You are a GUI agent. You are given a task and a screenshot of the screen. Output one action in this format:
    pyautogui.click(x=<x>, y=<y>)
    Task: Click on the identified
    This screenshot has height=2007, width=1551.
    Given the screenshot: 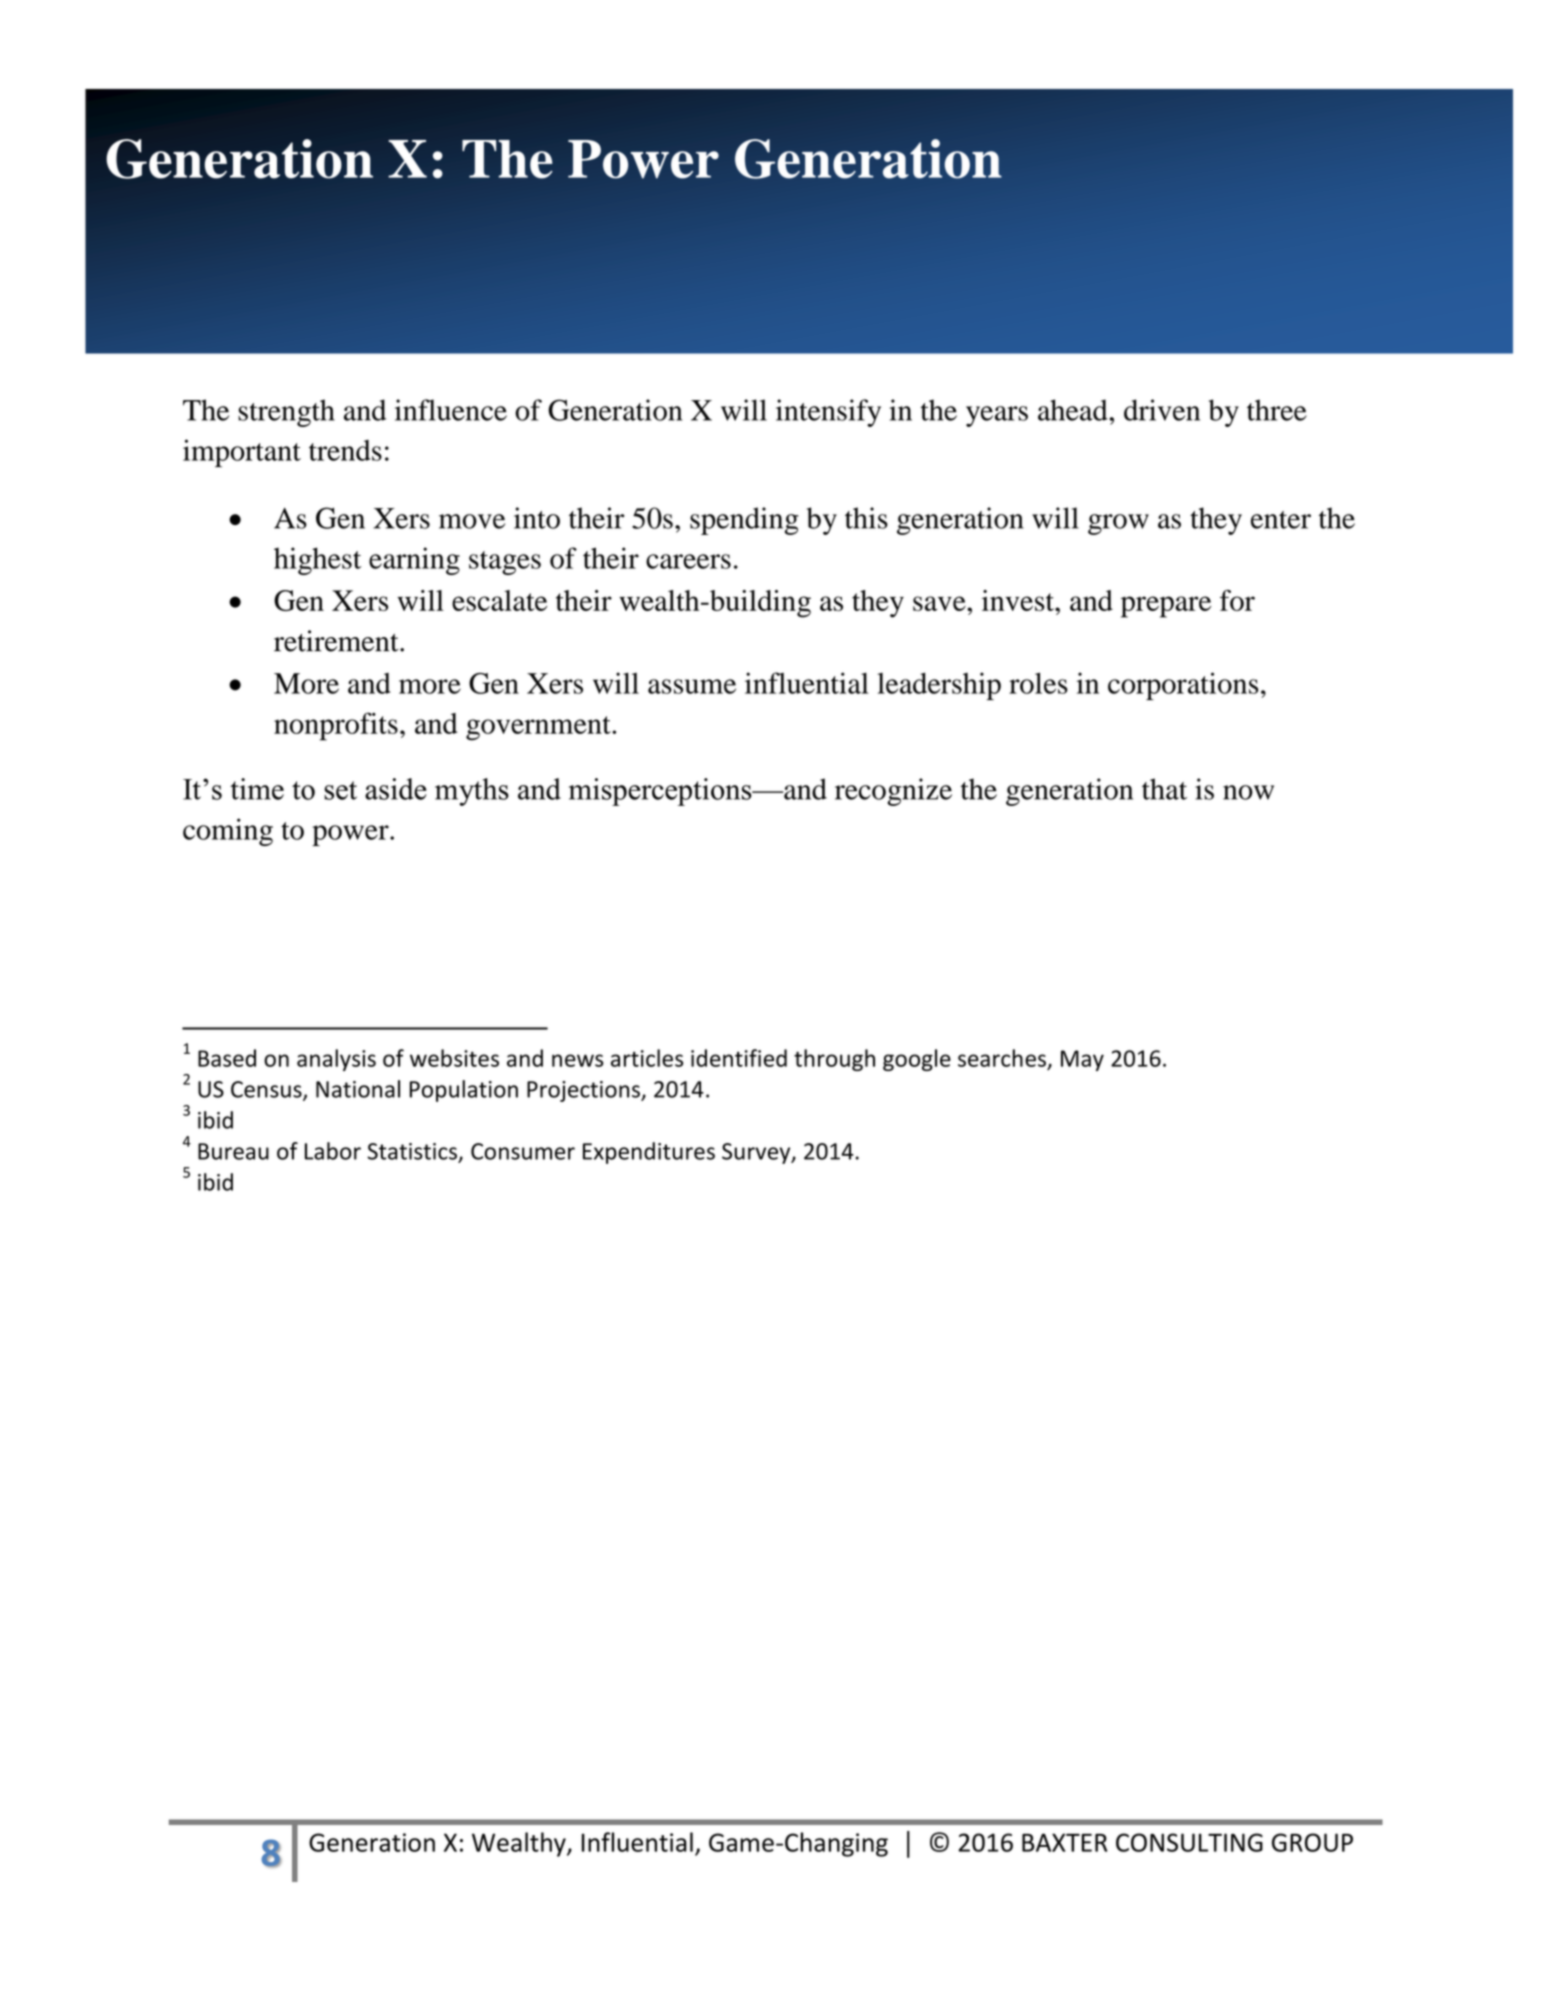 What is the action you would take?
    pyautogui.click(x=739, y=1058)
